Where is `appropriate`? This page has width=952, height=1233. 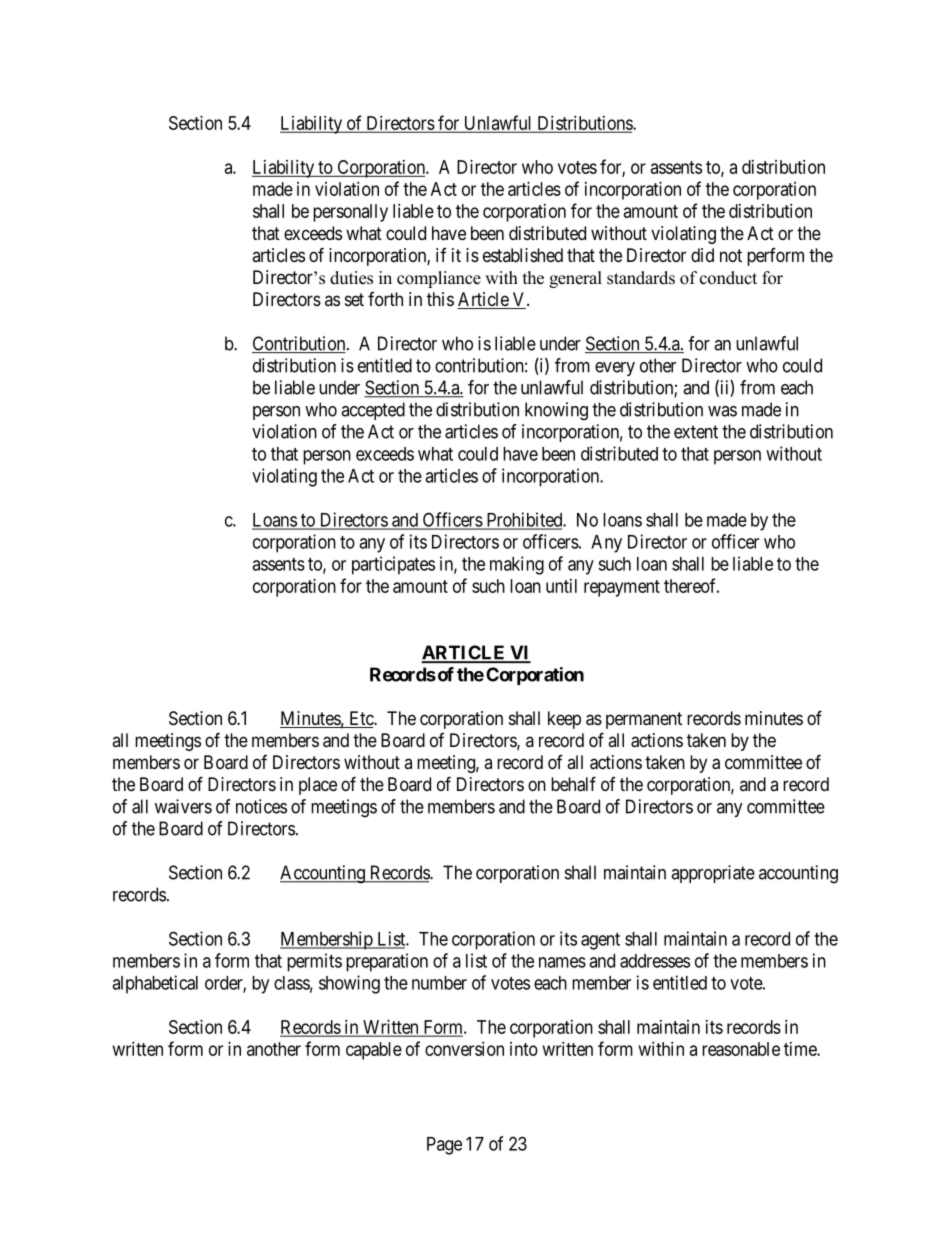 appropriate is located at coordinates (713, 874).
